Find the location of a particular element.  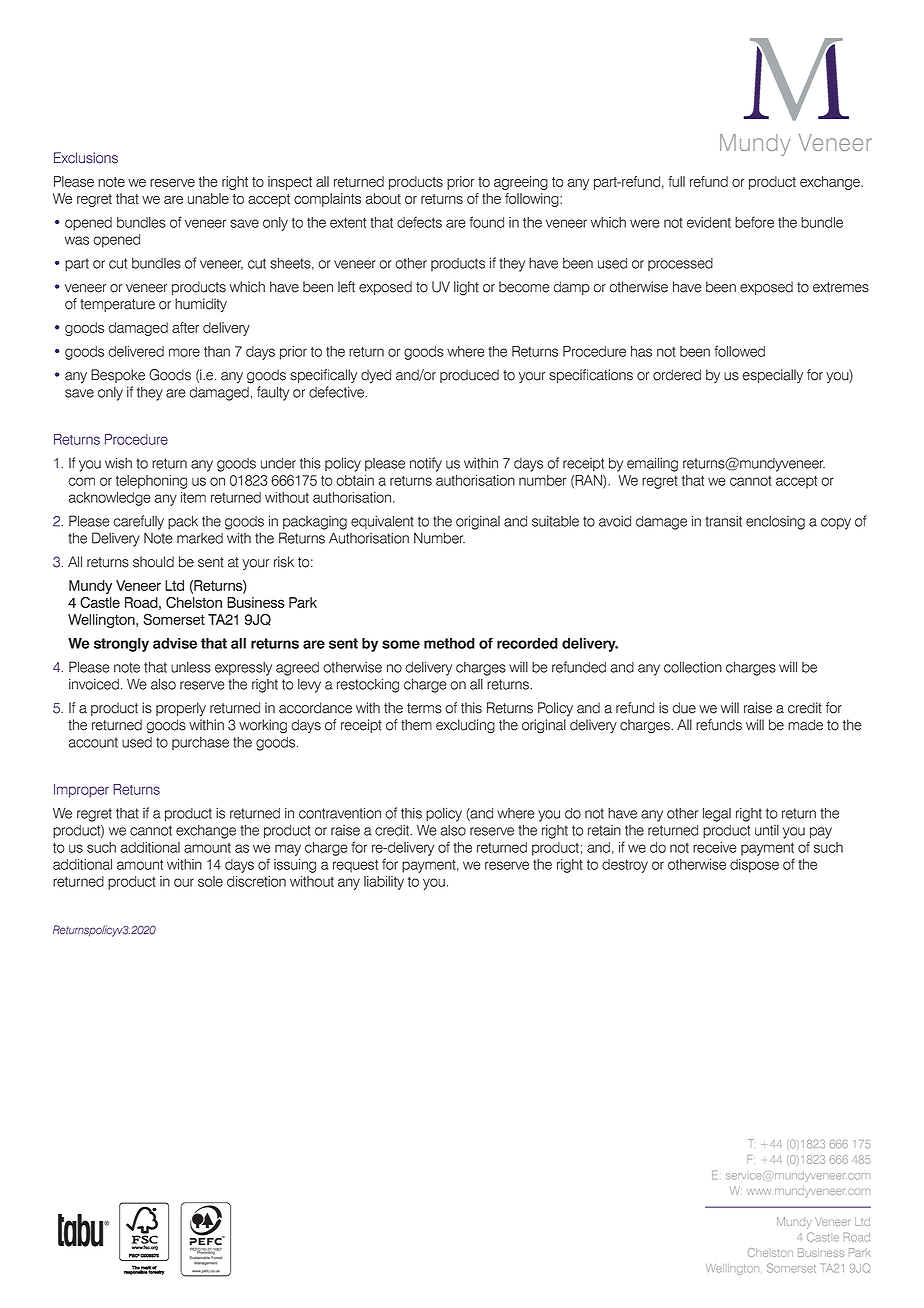

Bespoke is located at coordinates (118, 376).
